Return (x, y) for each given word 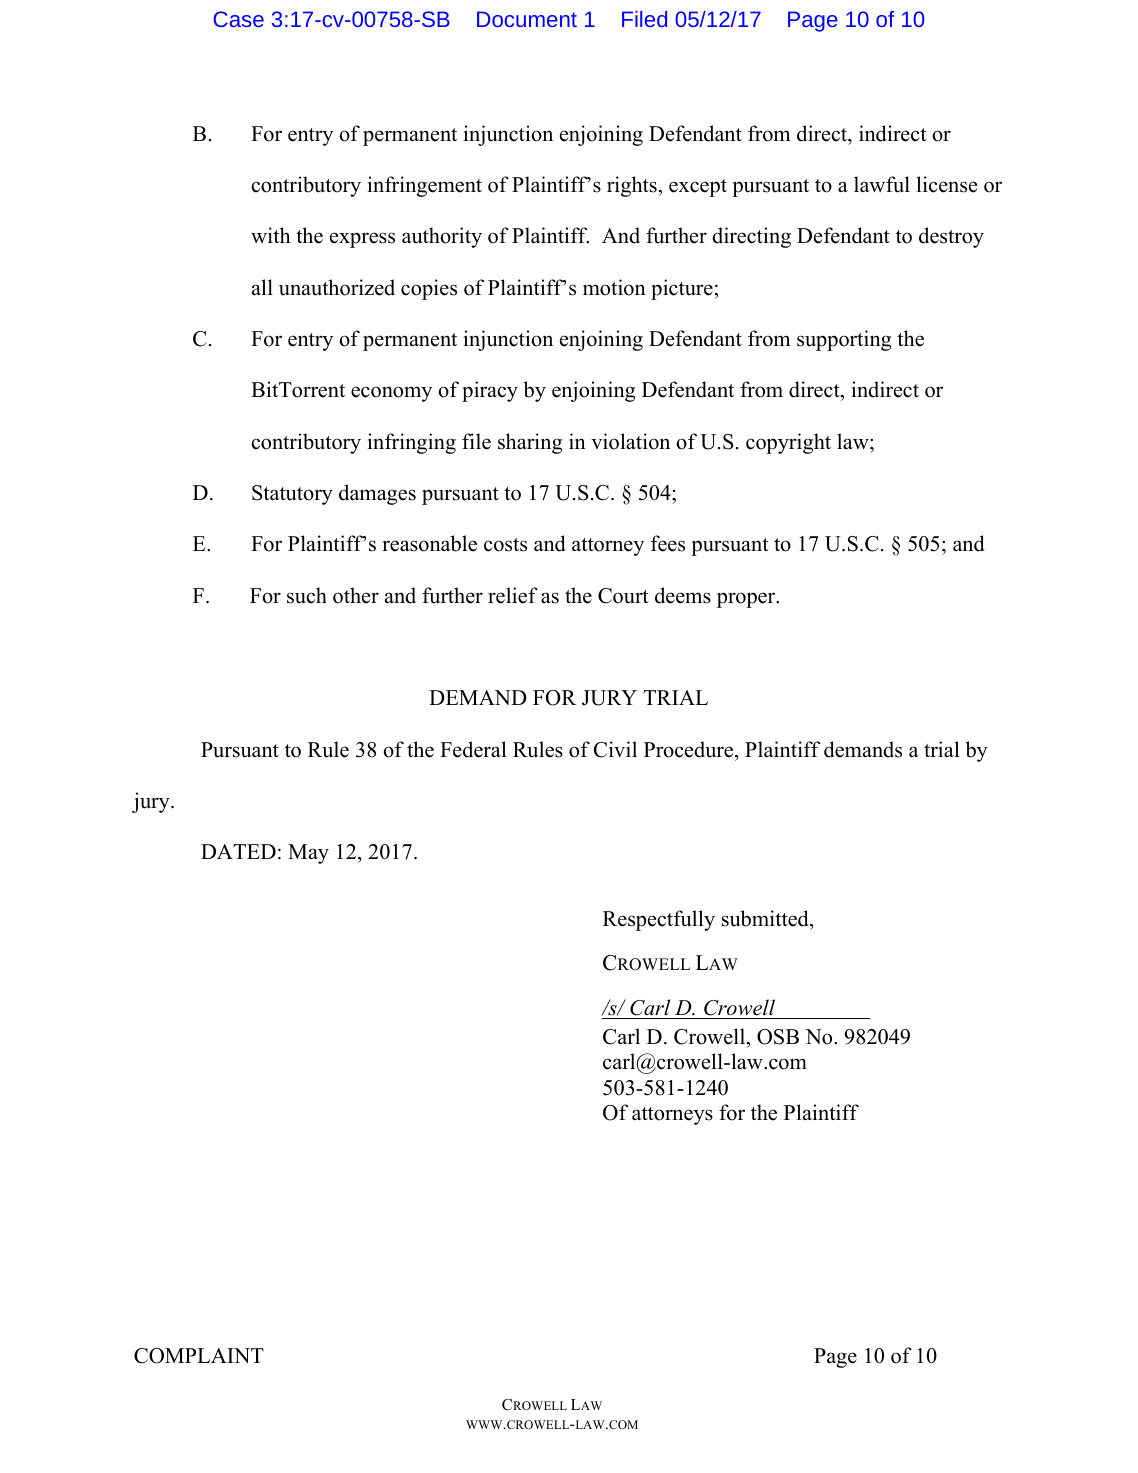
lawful (882, 184)
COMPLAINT (199, 1356)
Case (238, 19)
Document (527, 19)
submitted (766, 918)
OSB (778, 1037)
